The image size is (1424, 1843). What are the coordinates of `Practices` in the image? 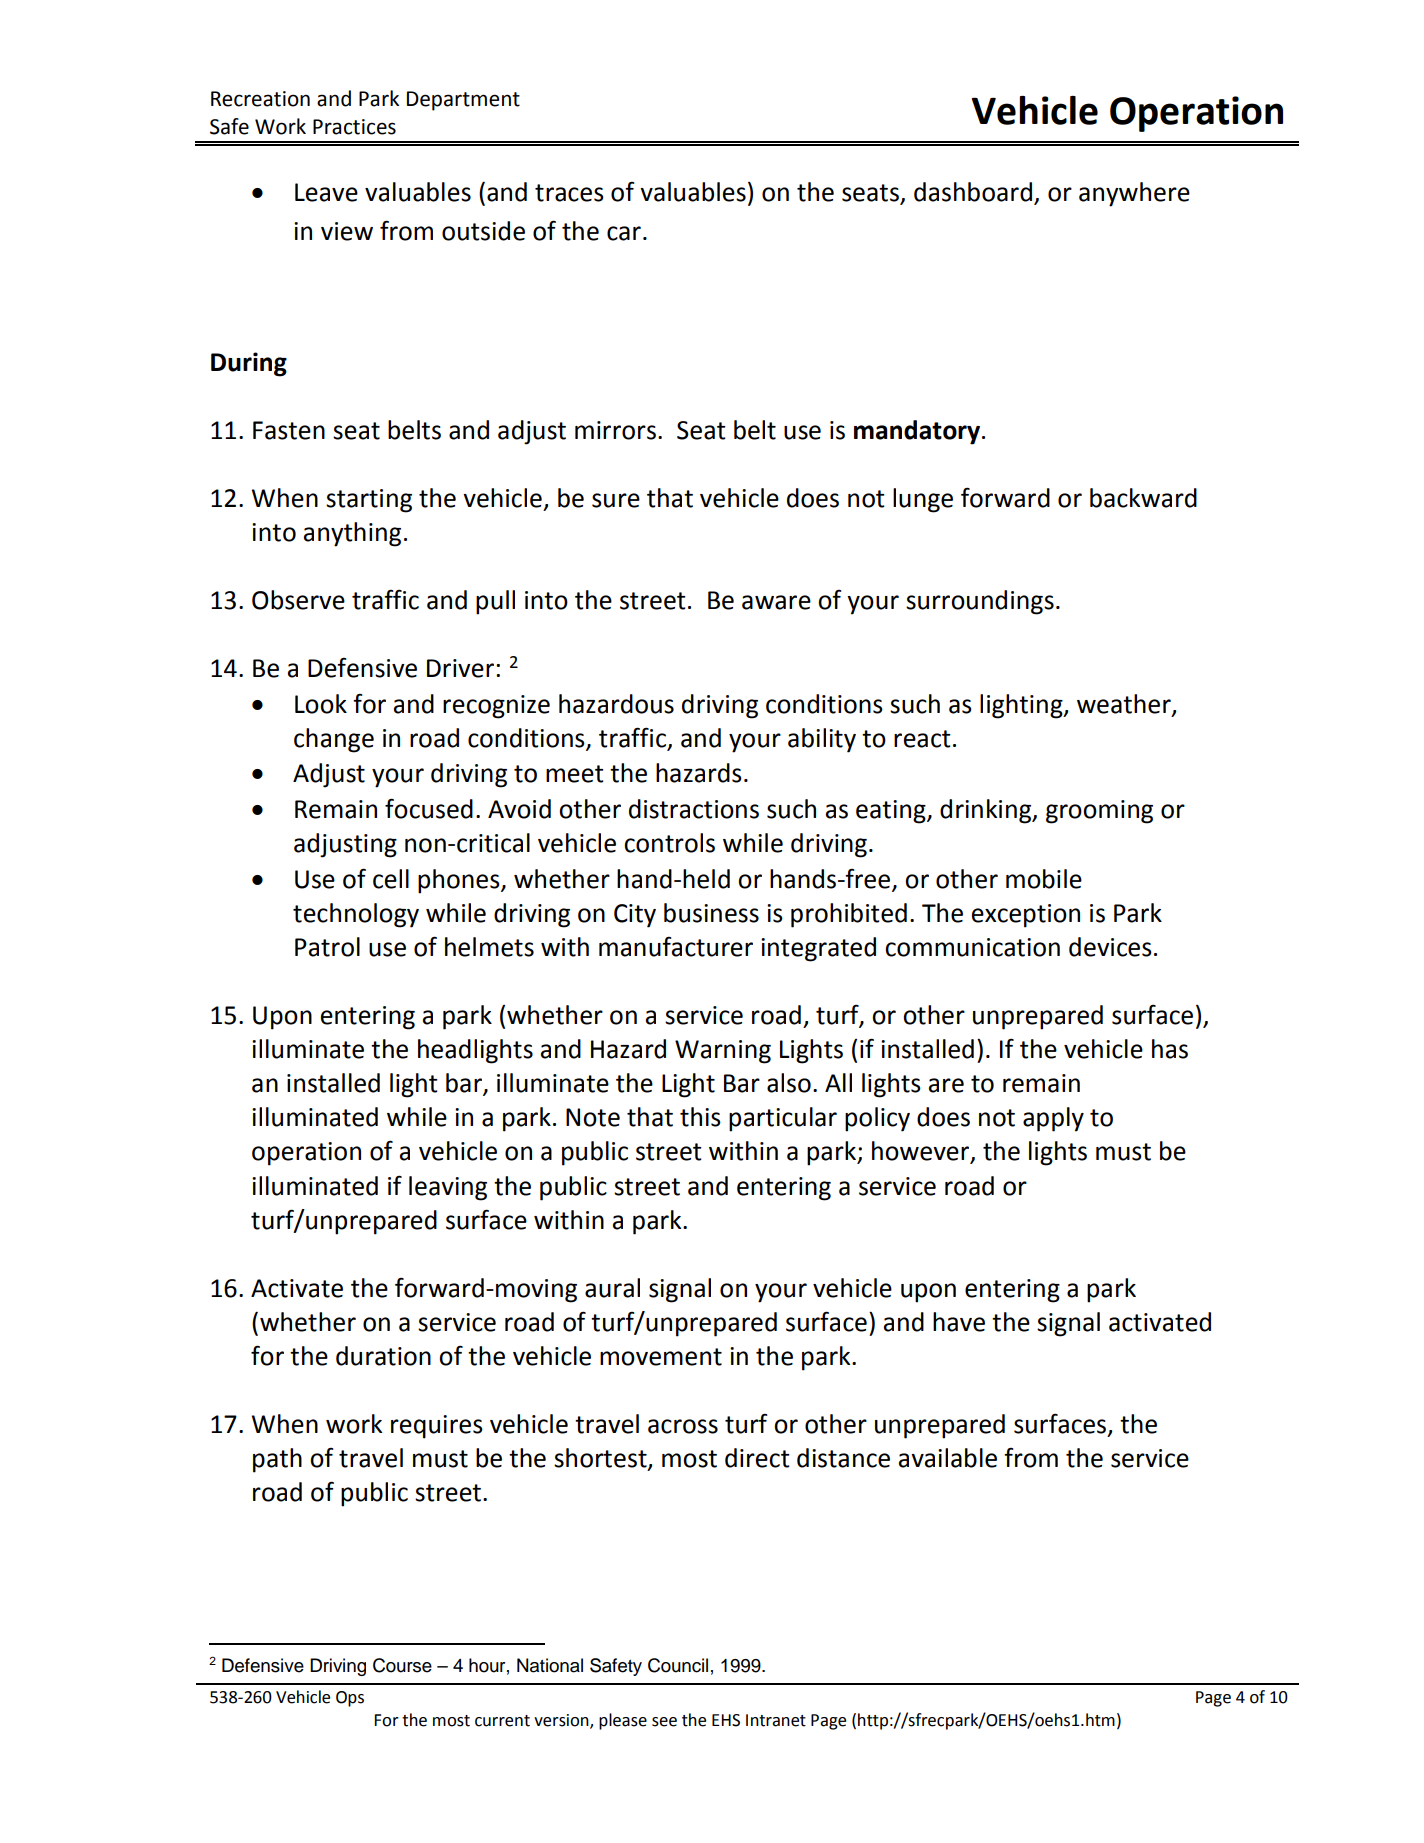 It's located at (354, 127).
